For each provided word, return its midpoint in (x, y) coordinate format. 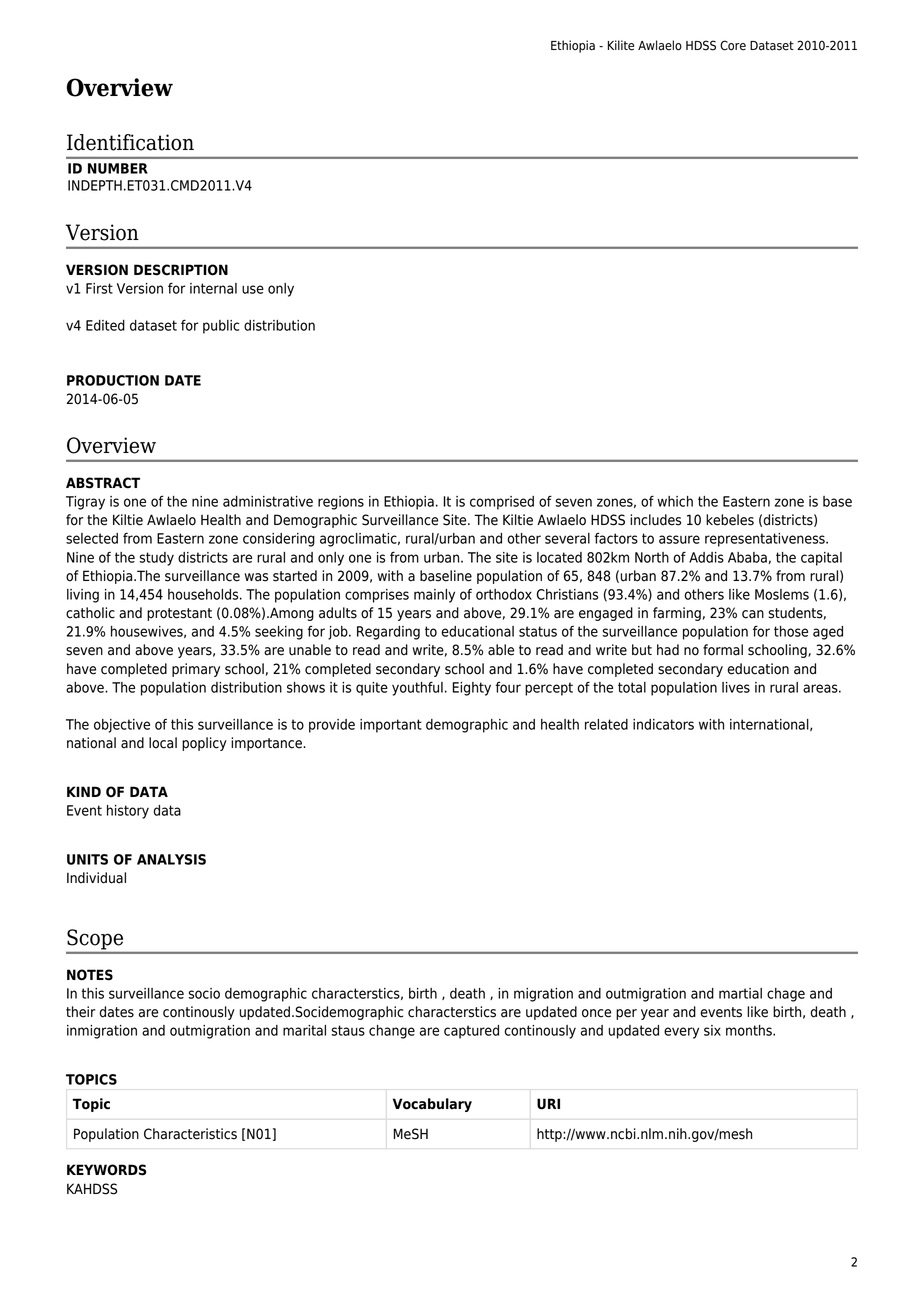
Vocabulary (432, 1105)
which (675, 501)
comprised (502, 503)
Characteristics (190, 1134)
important (391, 726)
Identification (130, 142)
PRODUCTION (113, 380)
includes (655, 520)
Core (733, 45)
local (163, 743)
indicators (663, 724)
